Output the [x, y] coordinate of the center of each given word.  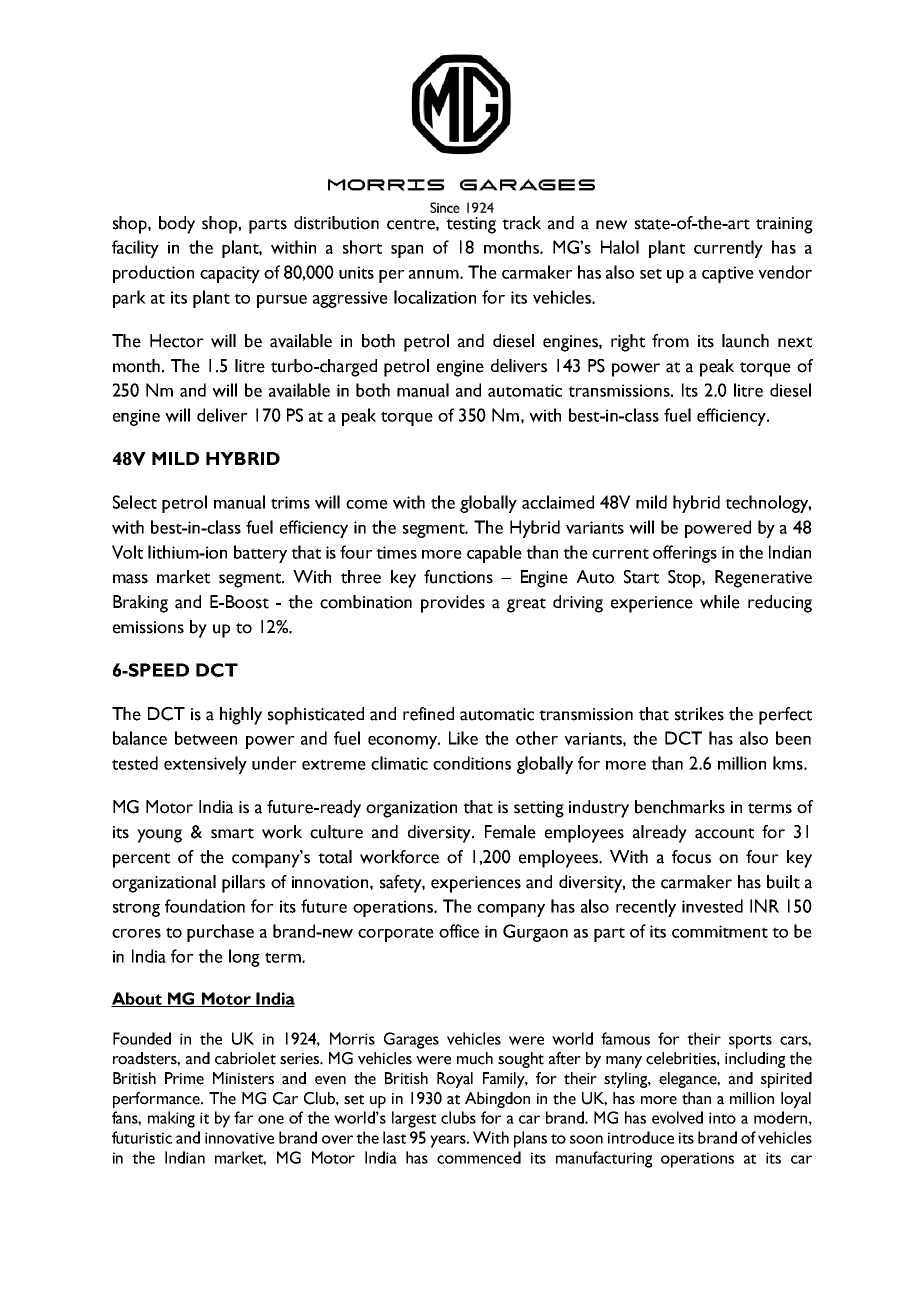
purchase [220, 933]
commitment [720, 931]
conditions [472, 763]
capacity [230, 274]
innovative [239, 1138]
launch [745, 341]
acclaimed [558, 502]
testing [471, 225]
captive [728, 274]
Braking [140, 604]
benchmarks [680, 807]
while [720, 602]
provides [453, 604]
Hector [177, 341]
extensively [205, 765]
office [459, 931]
